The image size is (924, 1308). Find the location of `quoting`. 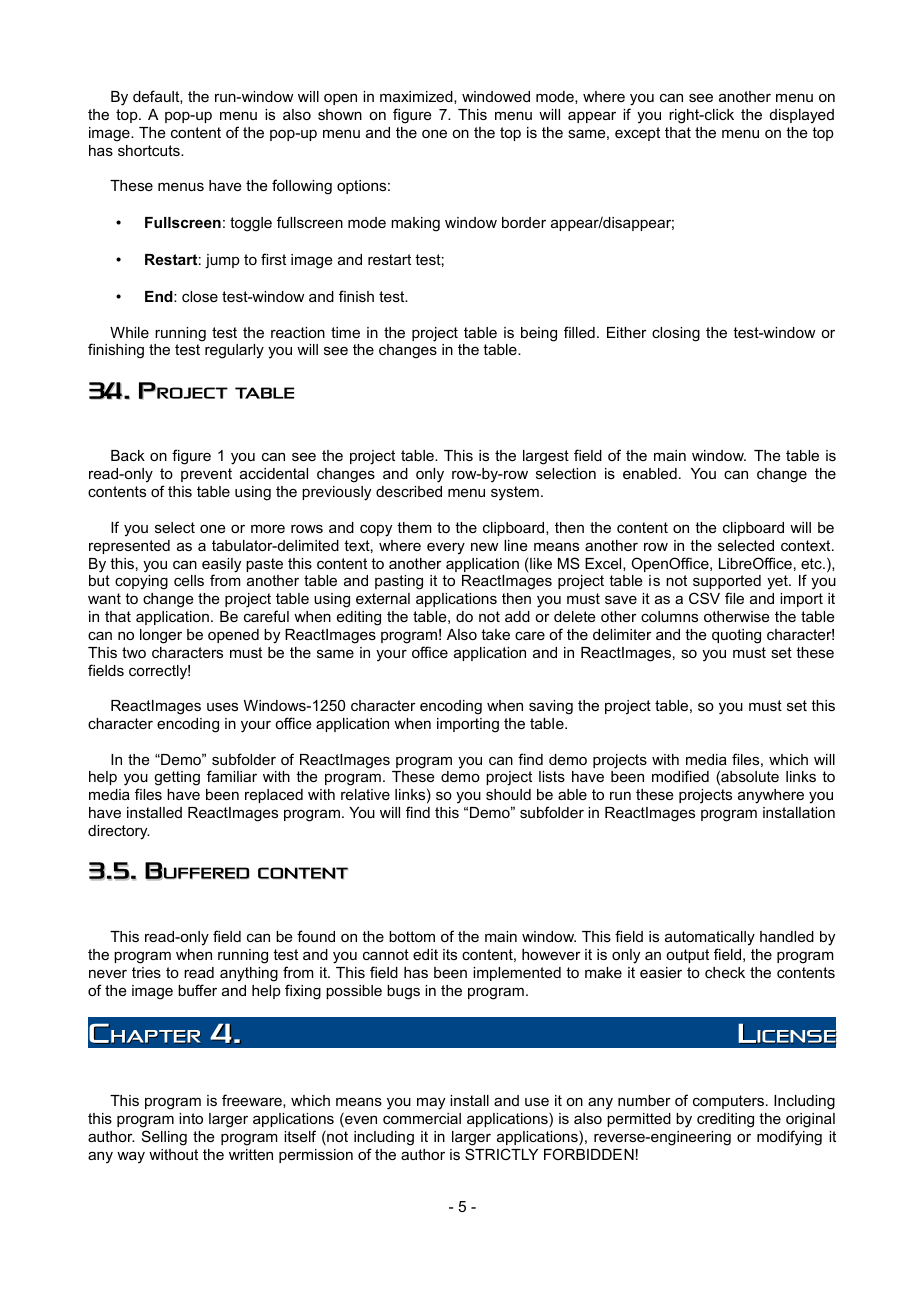

quoting is located at coordinates (736, 636).
